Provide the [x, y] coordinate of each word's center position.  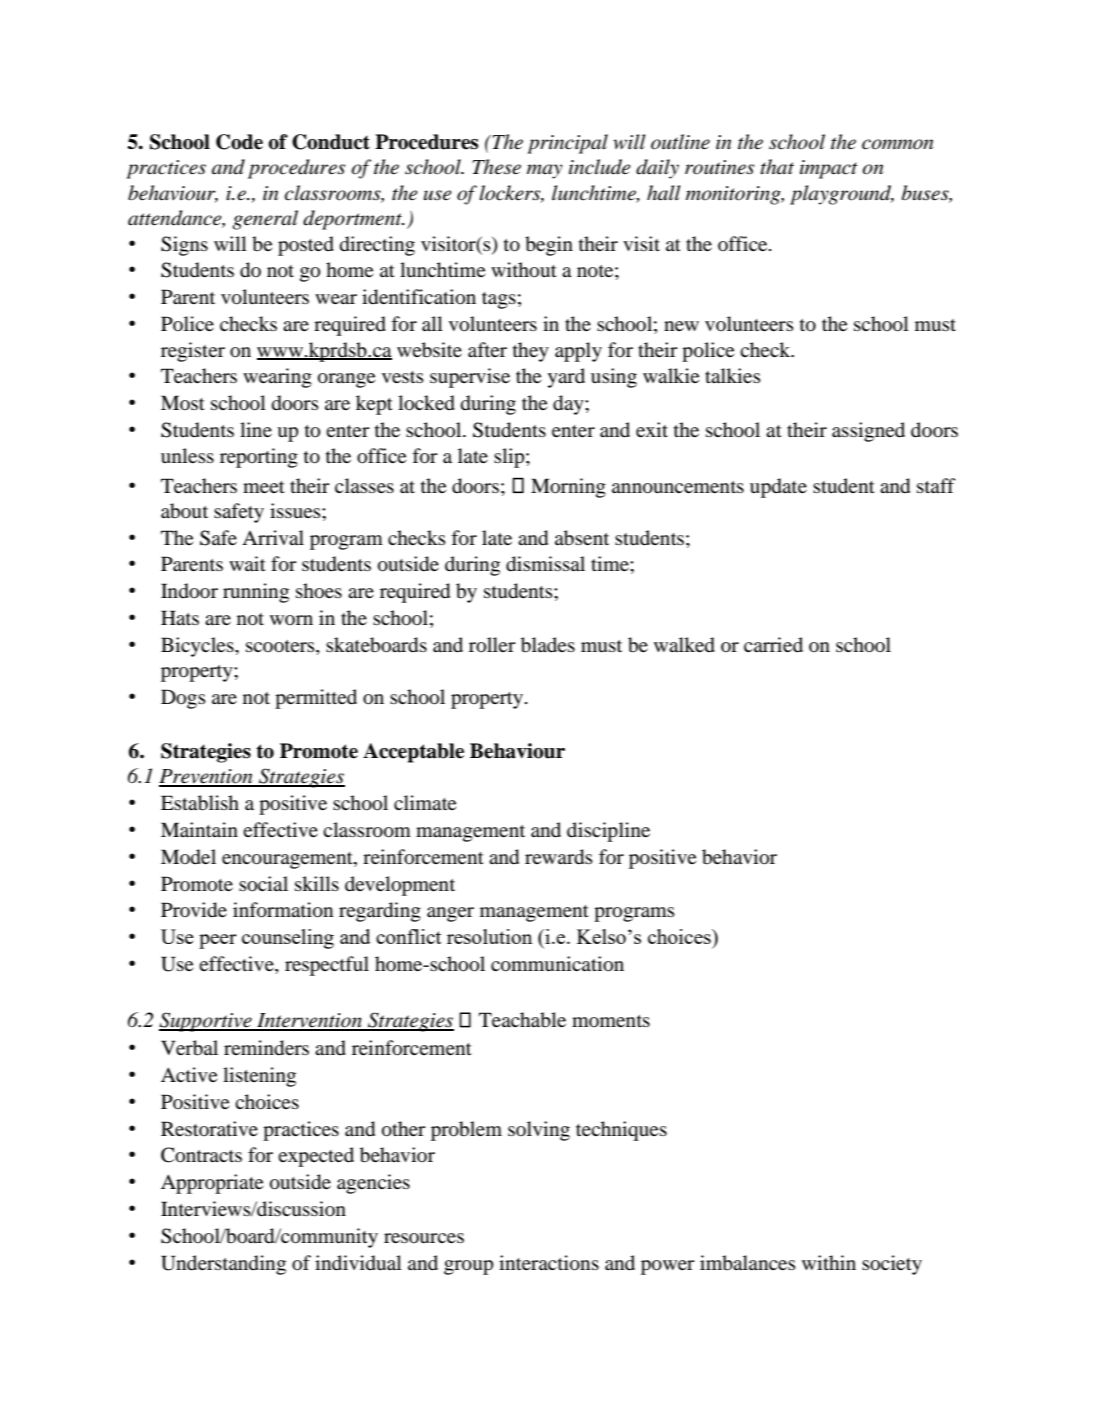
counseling [288, 939]
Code [239, 142]
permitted [316, 699]
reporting [259, 458]
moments [611, 1021]
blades [548, 645]
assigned [868, 432]
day [569, 405]
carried [773, 644]
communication [557, 964]
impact [829, 169]
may [544, 171]
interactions [549, 1263]
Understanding [223, 1265]
